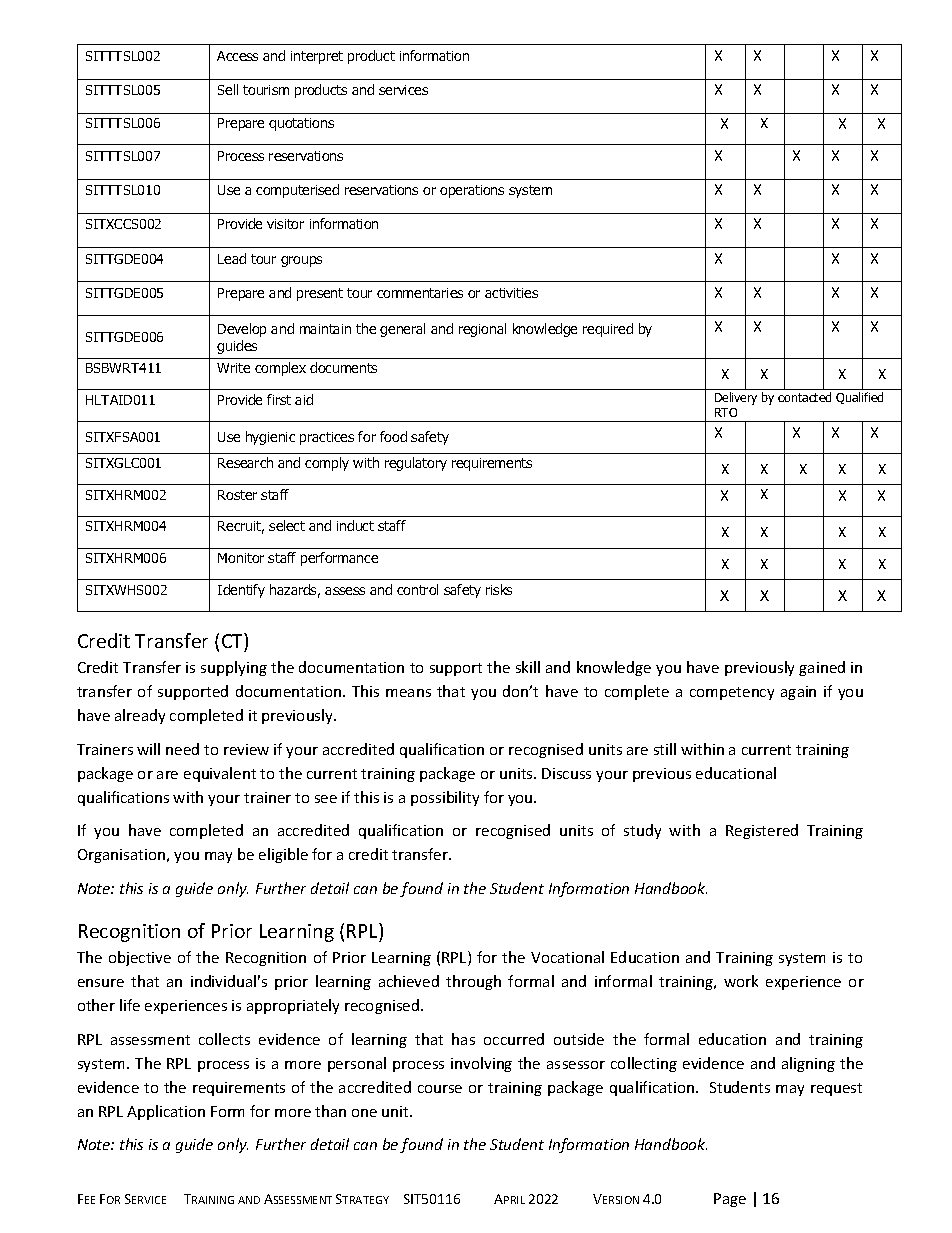 The width and height of the image is (952, 1233). What do you see at coordinates (499, 589) in the image?
I see `risks` at bounding box center [499, 589].
